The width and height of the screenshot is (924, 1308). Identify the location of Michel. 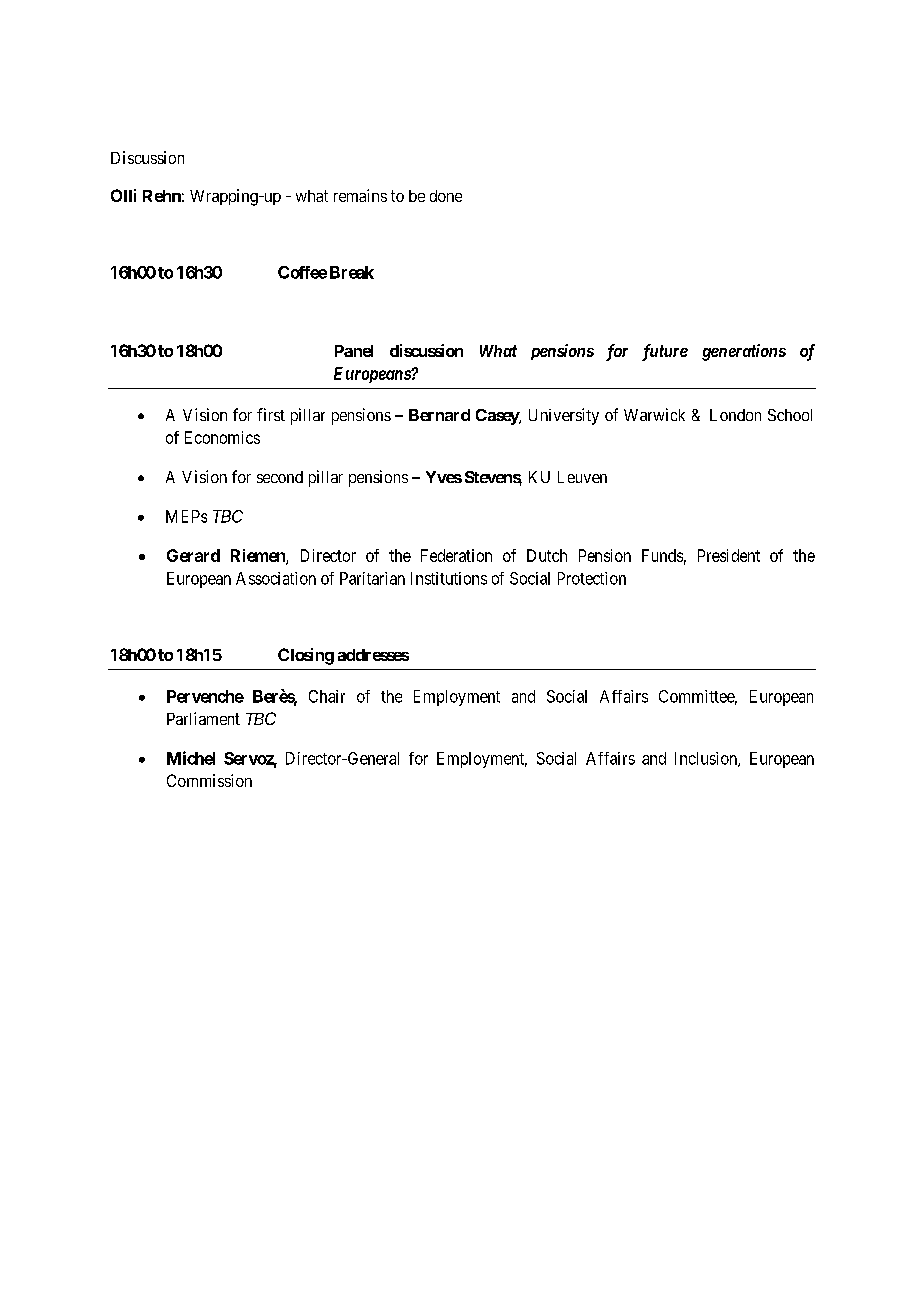
(191, 758).
